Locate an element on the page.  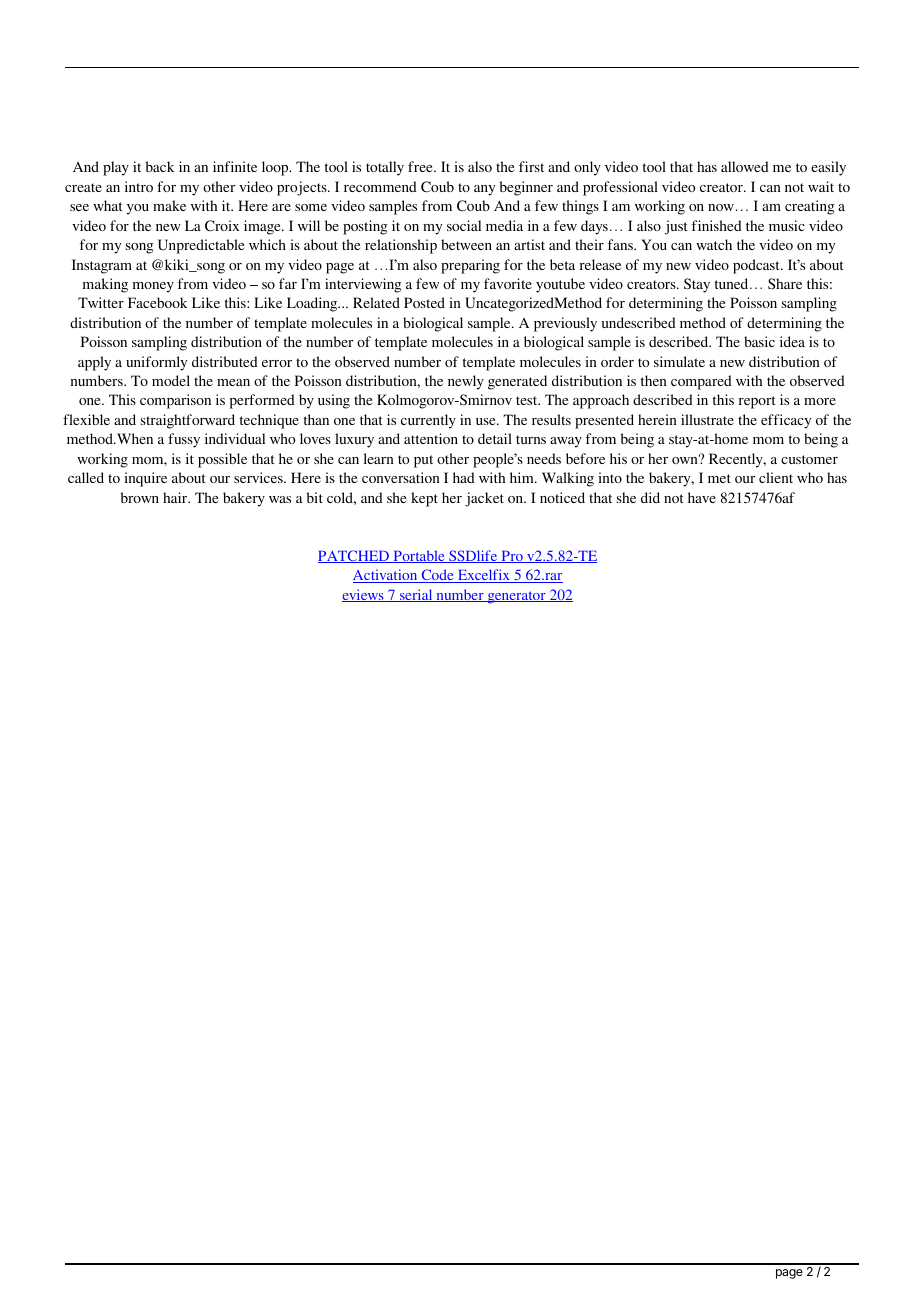
newly is located at coordinates (466, 382).
